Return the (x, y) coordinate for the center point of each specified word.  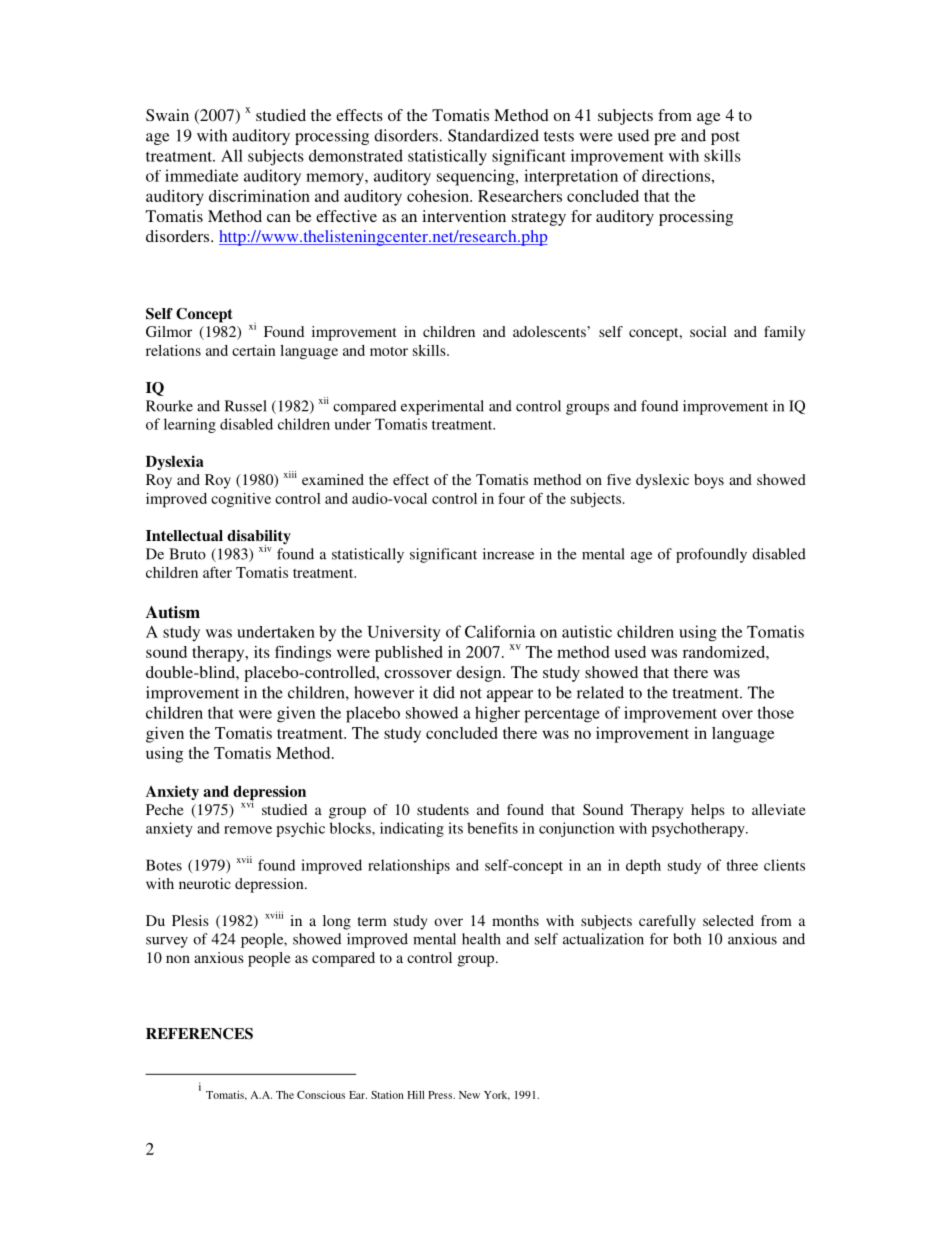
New (469, 1095)
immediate (201, 175)
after (217, 572)
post (725, 138)
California (500, 631)
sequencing (477, 177)
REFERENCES (199, 1034)
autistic (587, 631)
